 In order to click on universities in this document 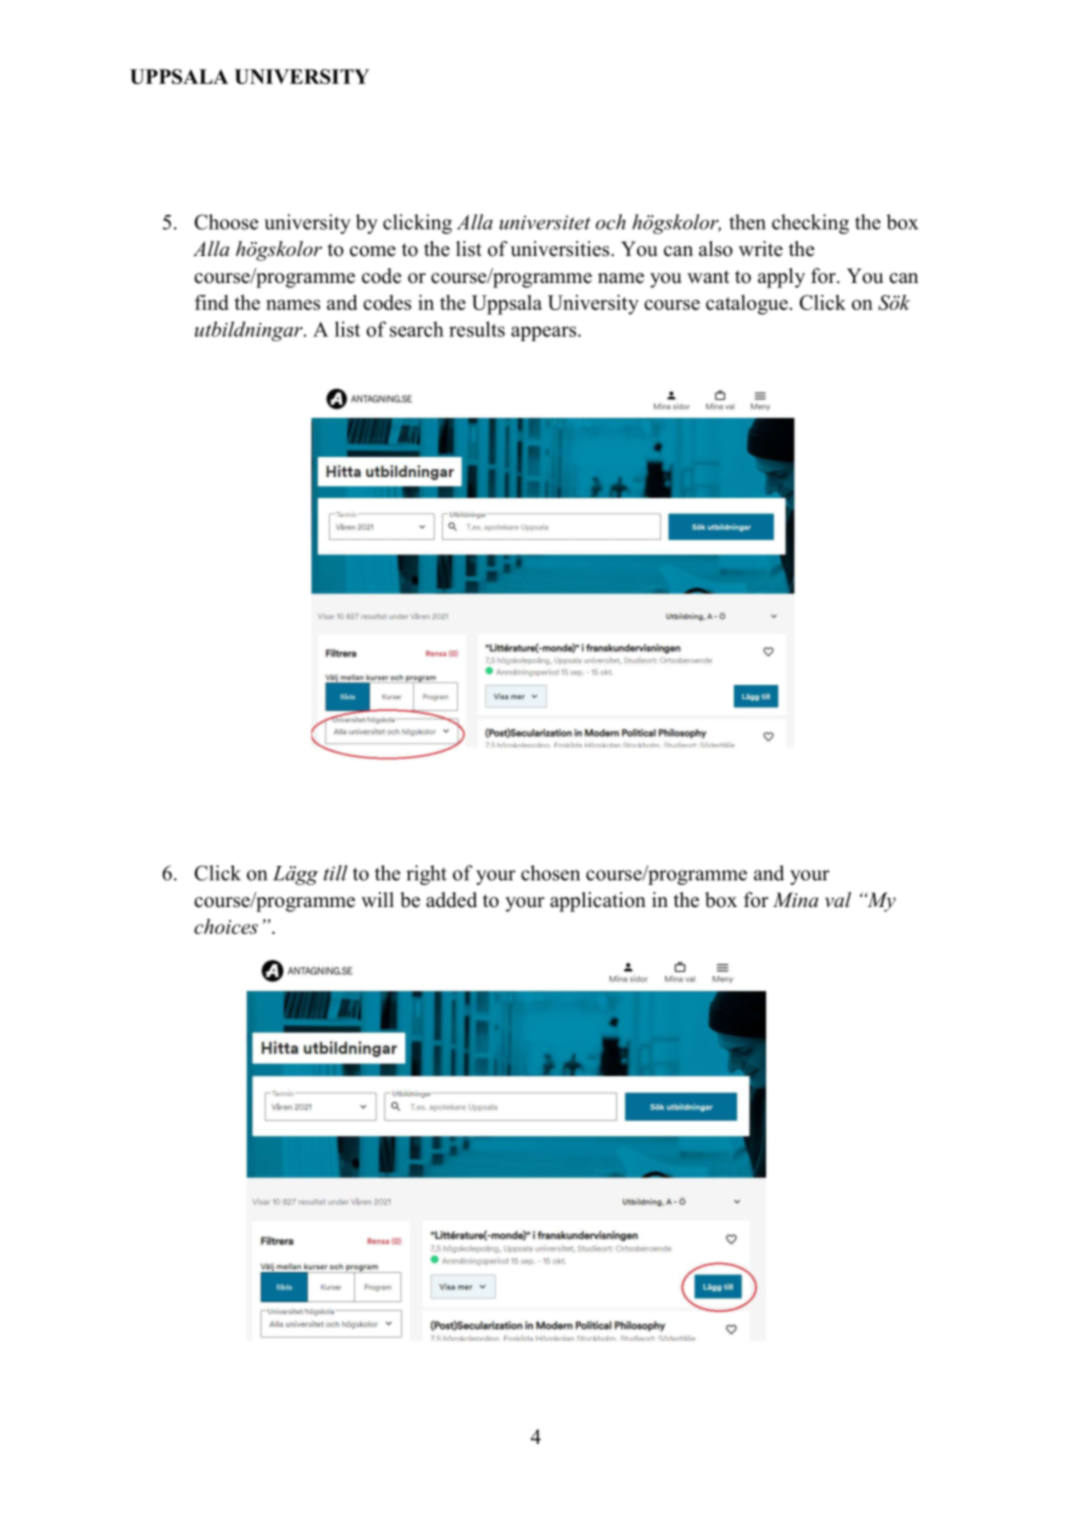, I will do `click(561, 249)`.
